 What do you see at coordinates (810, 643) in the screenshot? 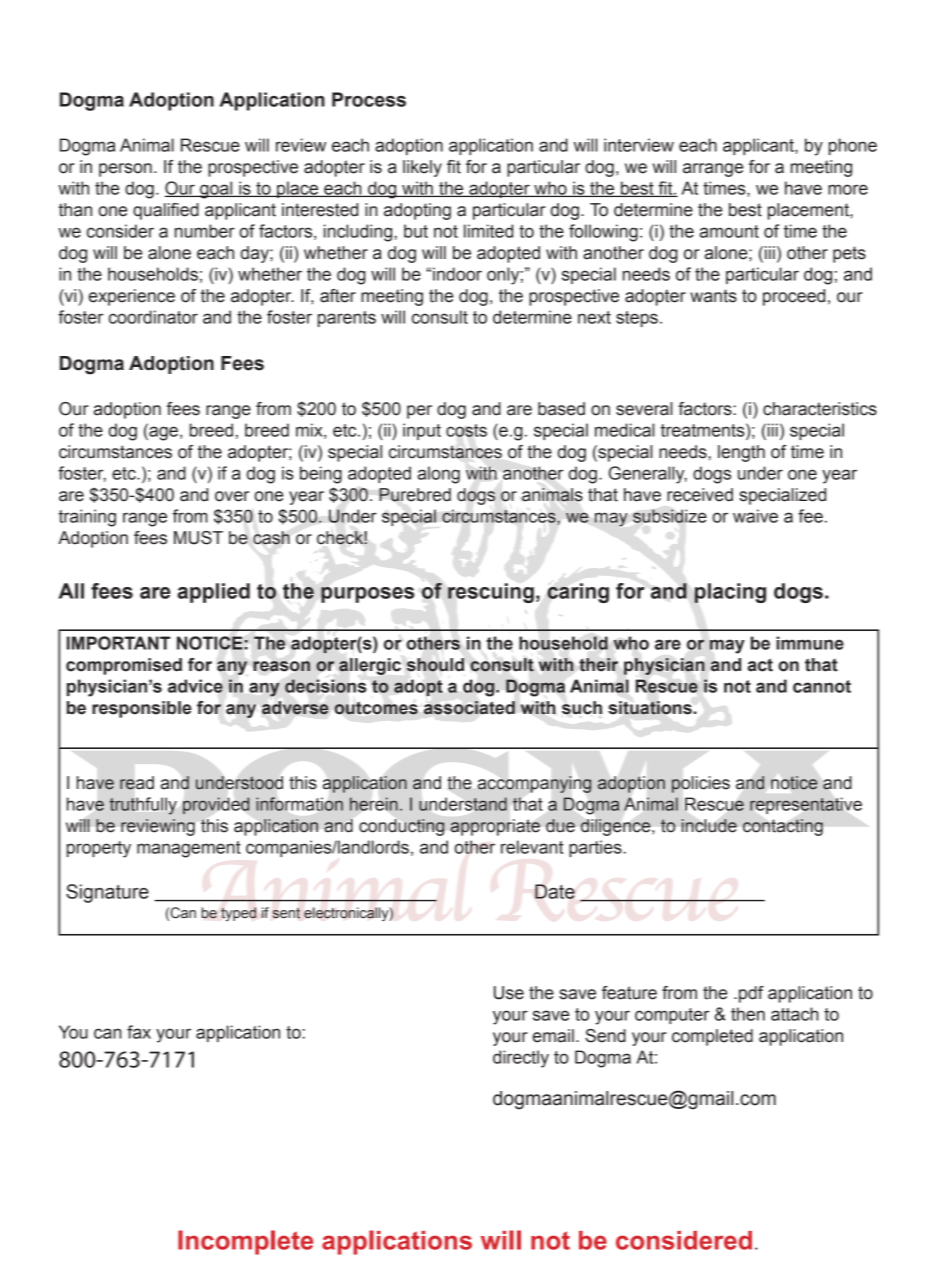
I see `immune` at bounding box center [810, 643].
